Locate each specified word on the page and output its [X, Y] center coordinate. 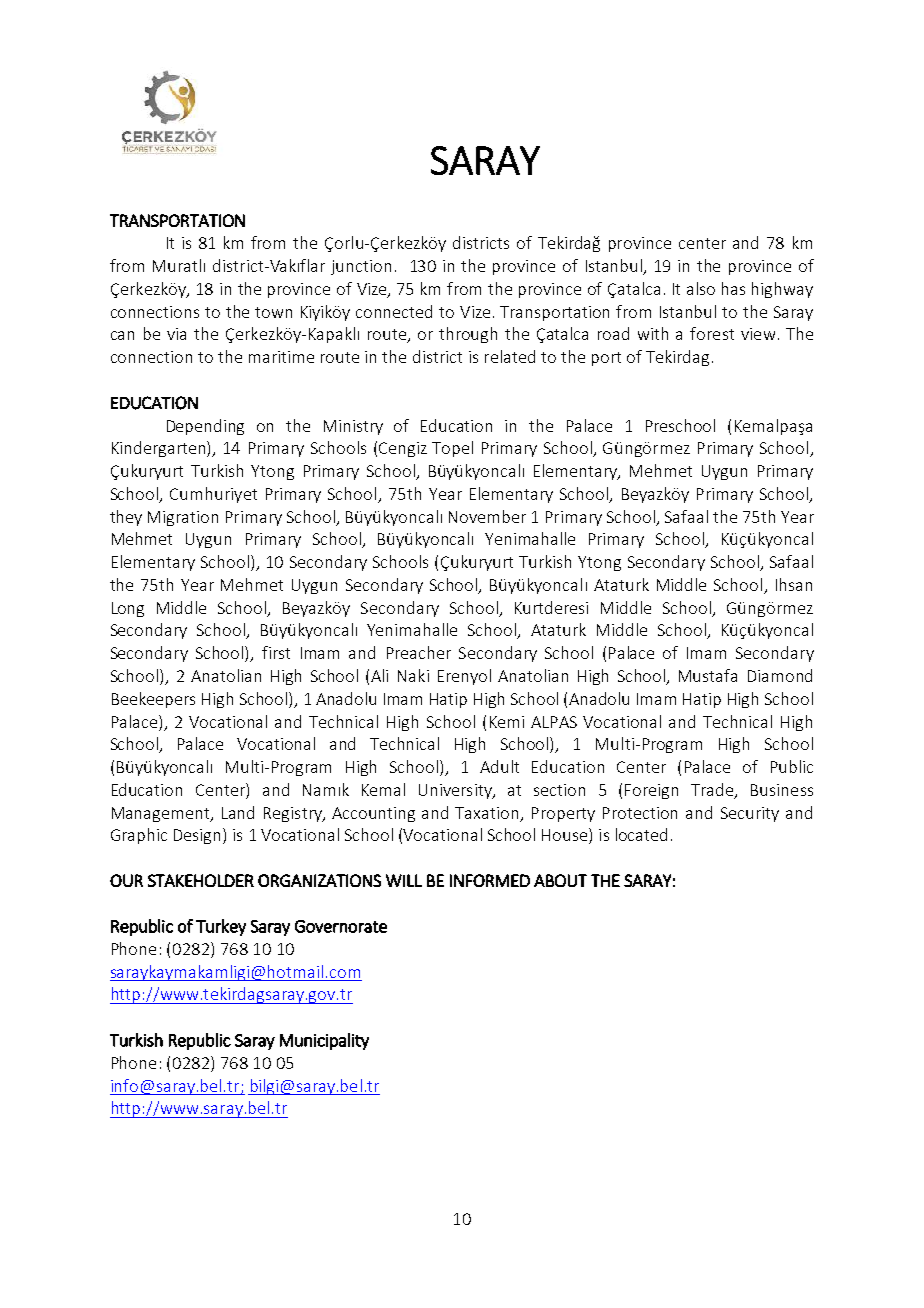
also [701, 288]
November [487, 516]
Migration [183, 518]
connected [394, 311]
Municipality [324, 1041]
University [456, 791]
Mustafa [708, 675]
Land [238, 812]
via [176, 334]
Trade [713, 790]
